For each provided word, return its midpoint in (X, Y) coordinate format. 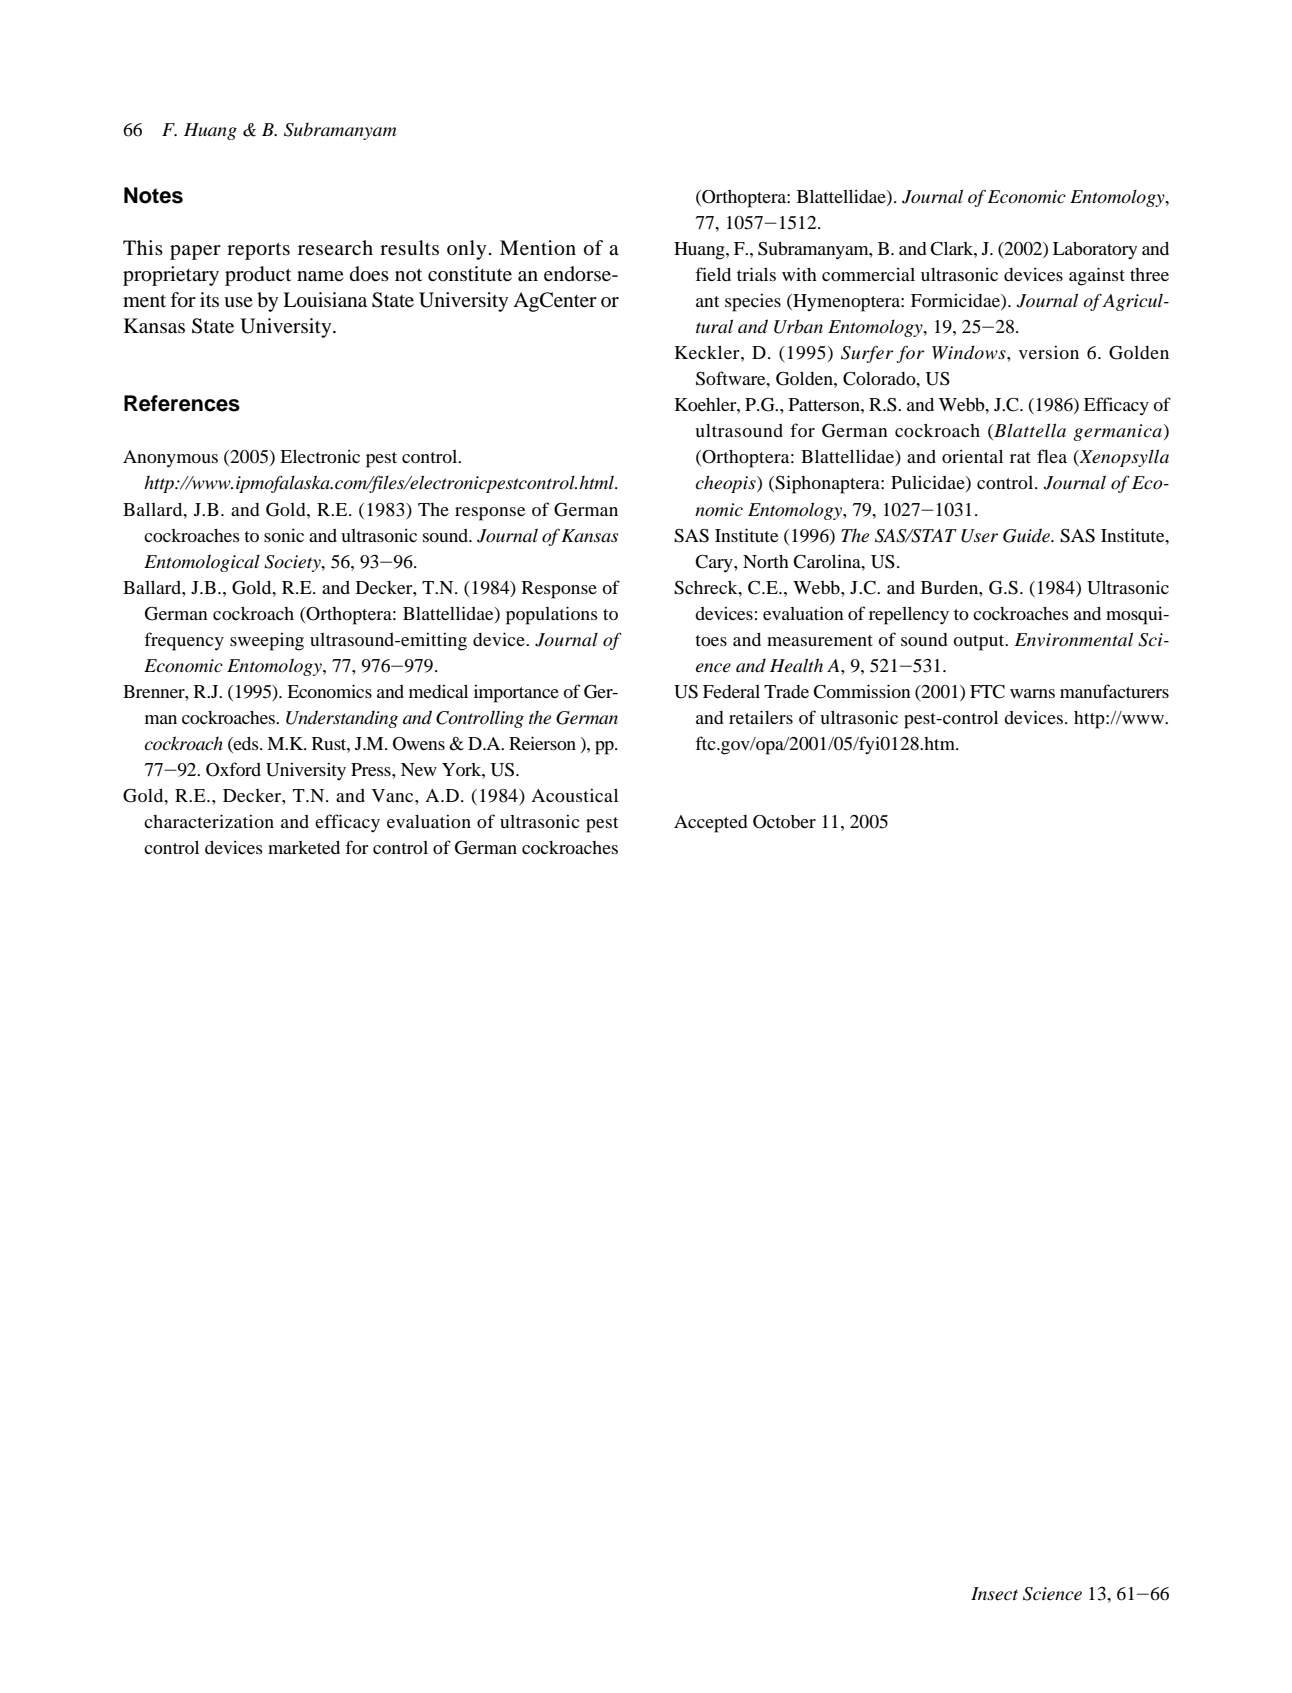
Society (293, 563)
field (713, 274)
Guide (1027, 535)
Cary (715, 564)
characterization (209, 821)
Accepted (711, 824)
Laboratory (1095, 250)
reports (258, 251)
